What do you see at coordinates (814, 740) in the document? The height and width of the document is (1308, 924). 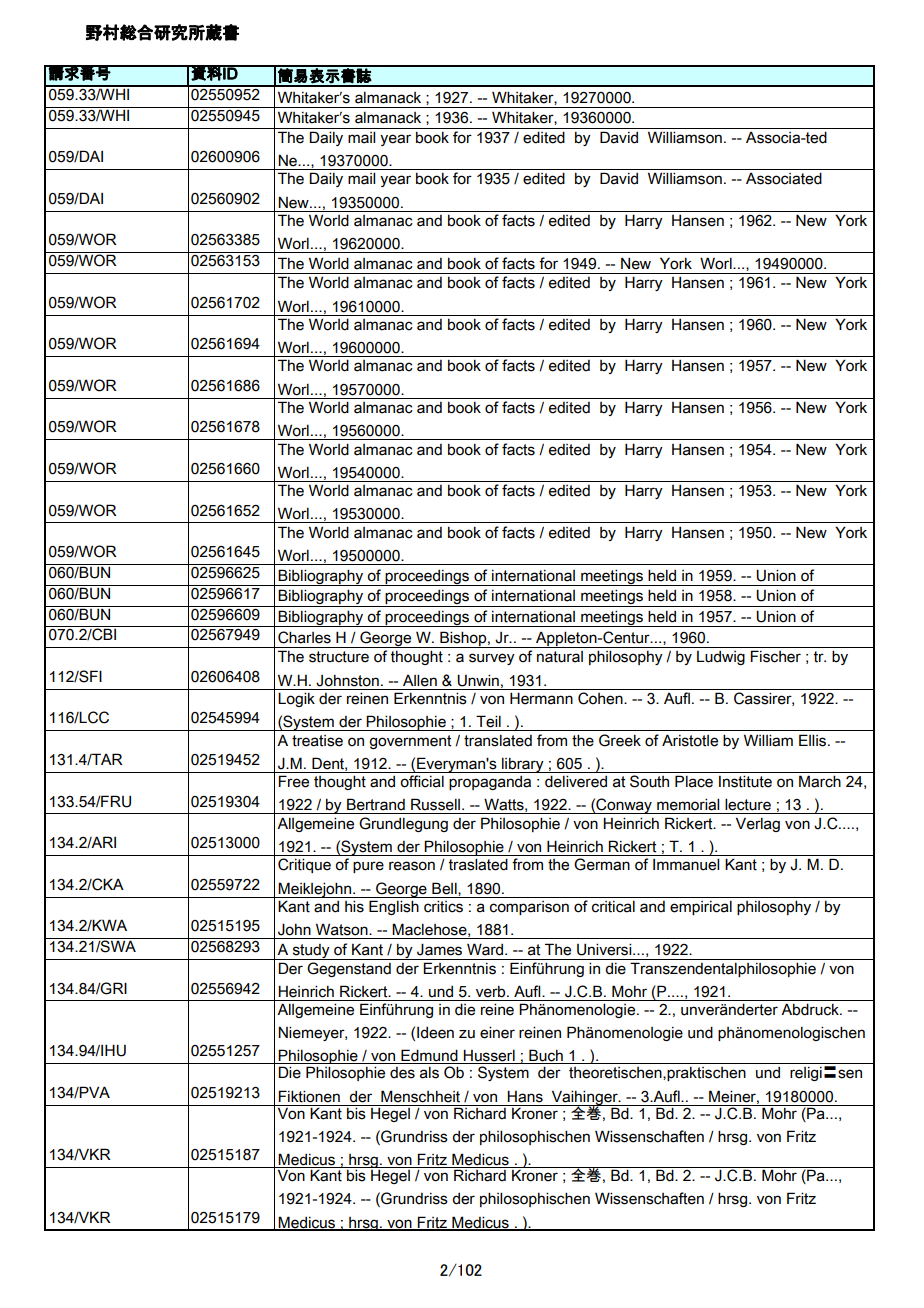 I see `Ellis` at bounding box center [814, 740].
